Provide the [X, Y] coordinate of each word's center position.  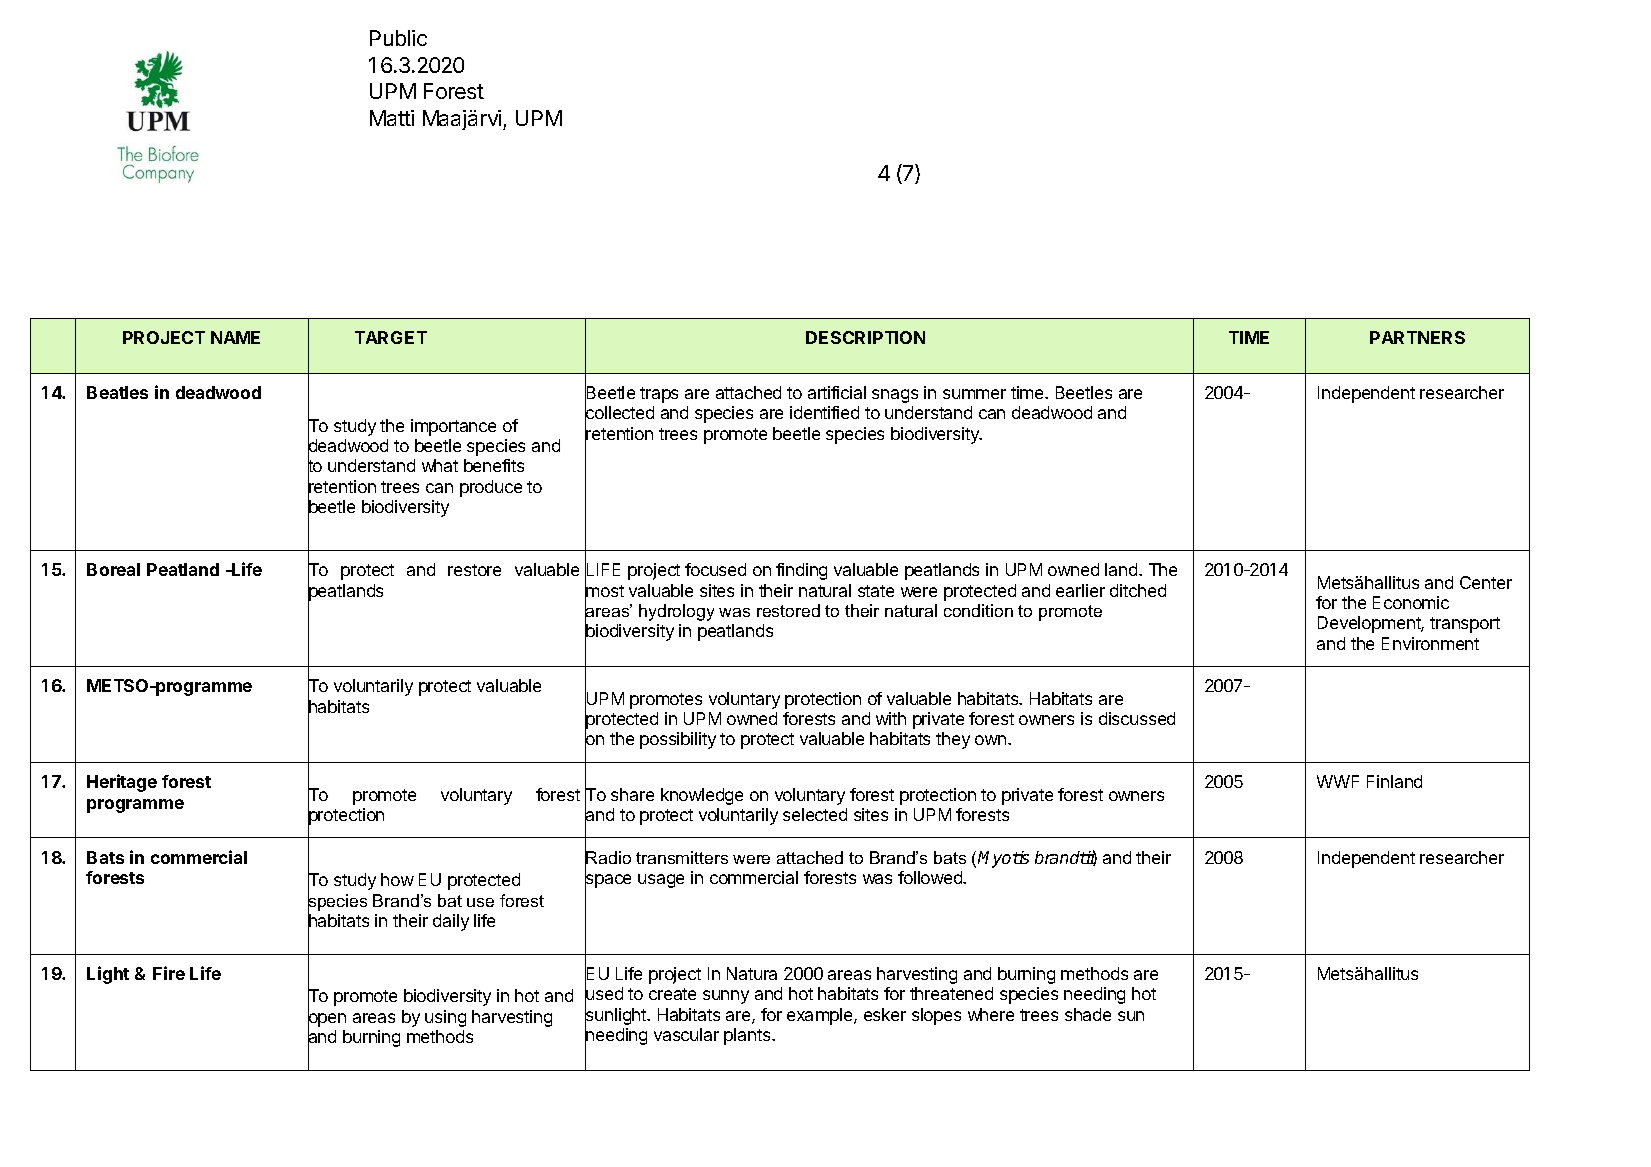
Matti [392, 118]
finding [801, 571]
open [327, 1020]
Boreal [113, 569]
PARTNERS [1417, 337]
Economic [1411, 602]
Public [398, 38]
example [821, 1016]
